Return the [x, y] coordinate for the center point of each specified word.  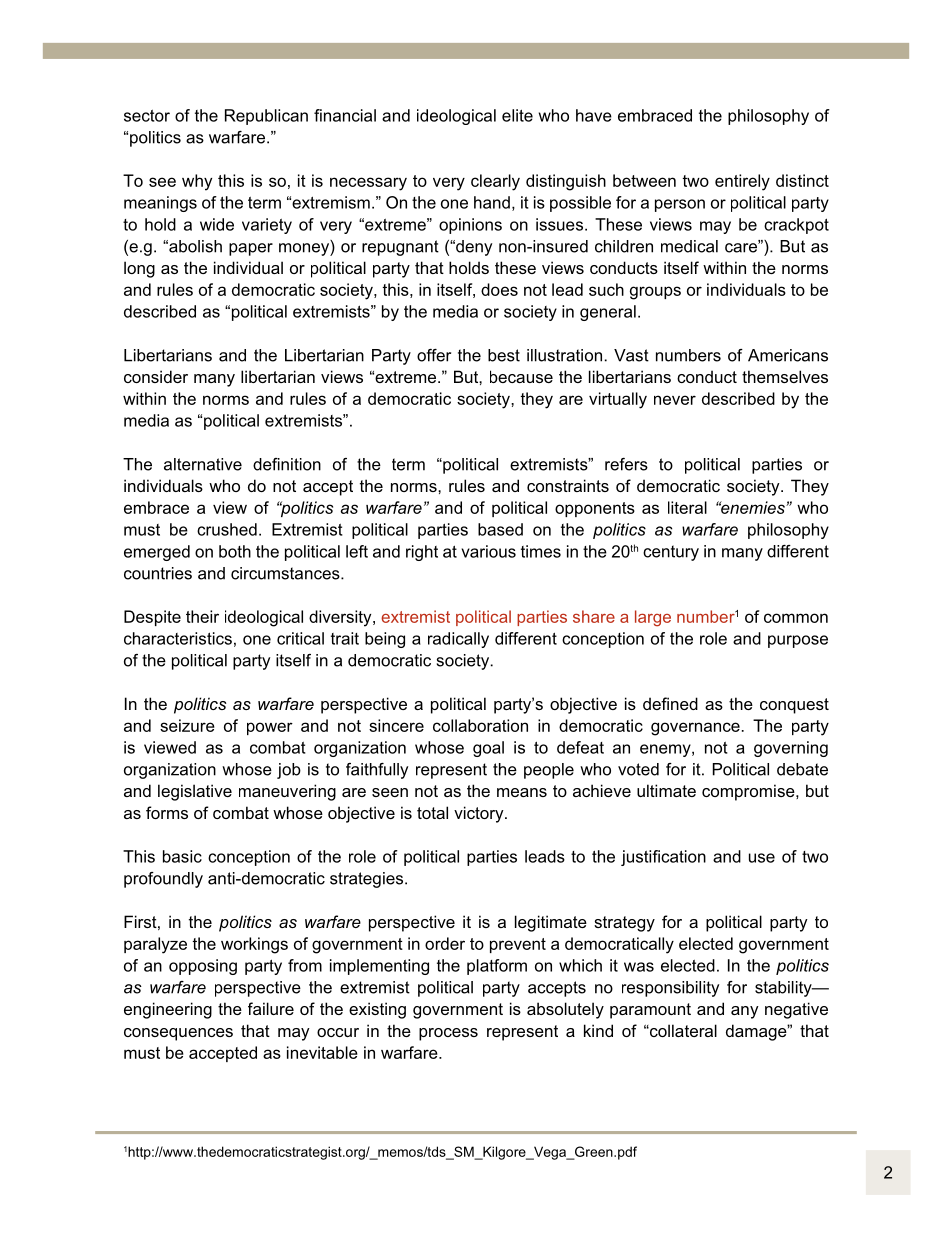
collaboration [480, 725]
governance [695, 729]
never [675, 400]
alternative [203, 464]
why [197, 182]
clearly [495, 182]
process [448, 1034]
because [521, 376]
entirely [742, 182]
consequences [178, 1034]
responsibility [670, 989]
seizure [187, 725]
